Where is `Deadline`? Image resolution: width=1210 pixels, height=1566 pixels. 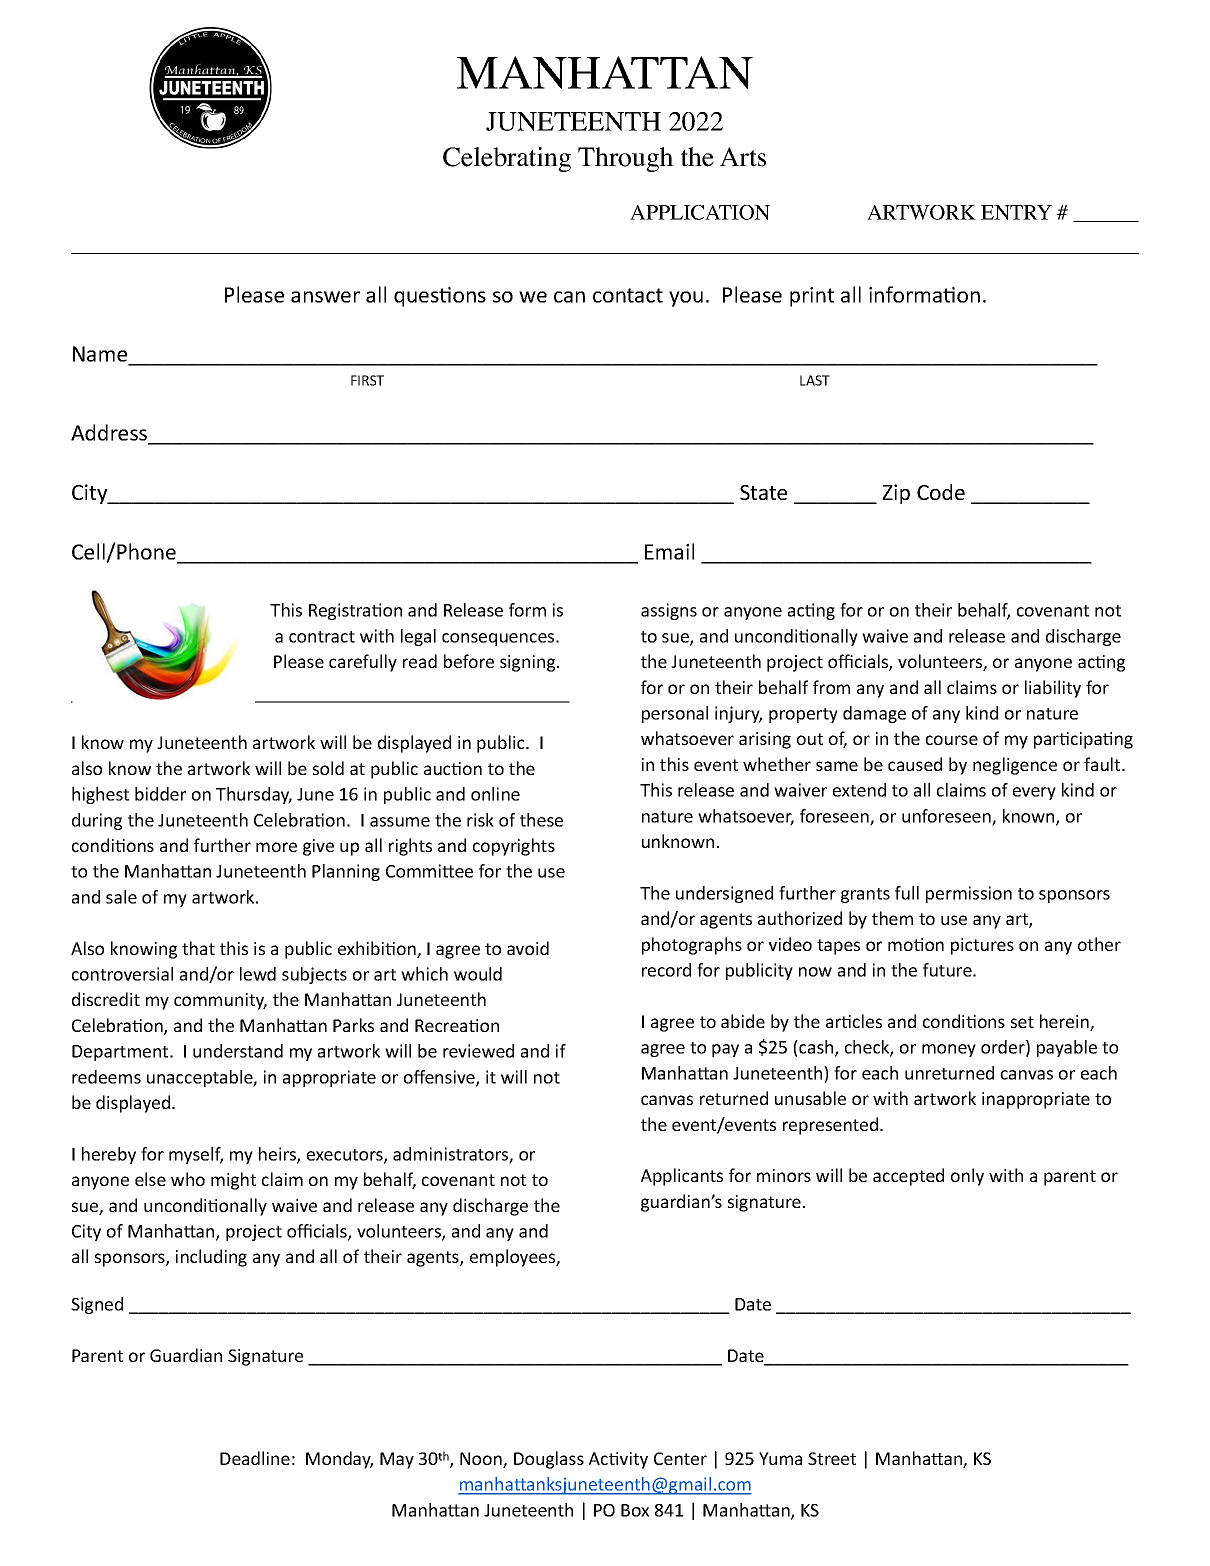 Deadline is located at coordinates (255, 1458).
